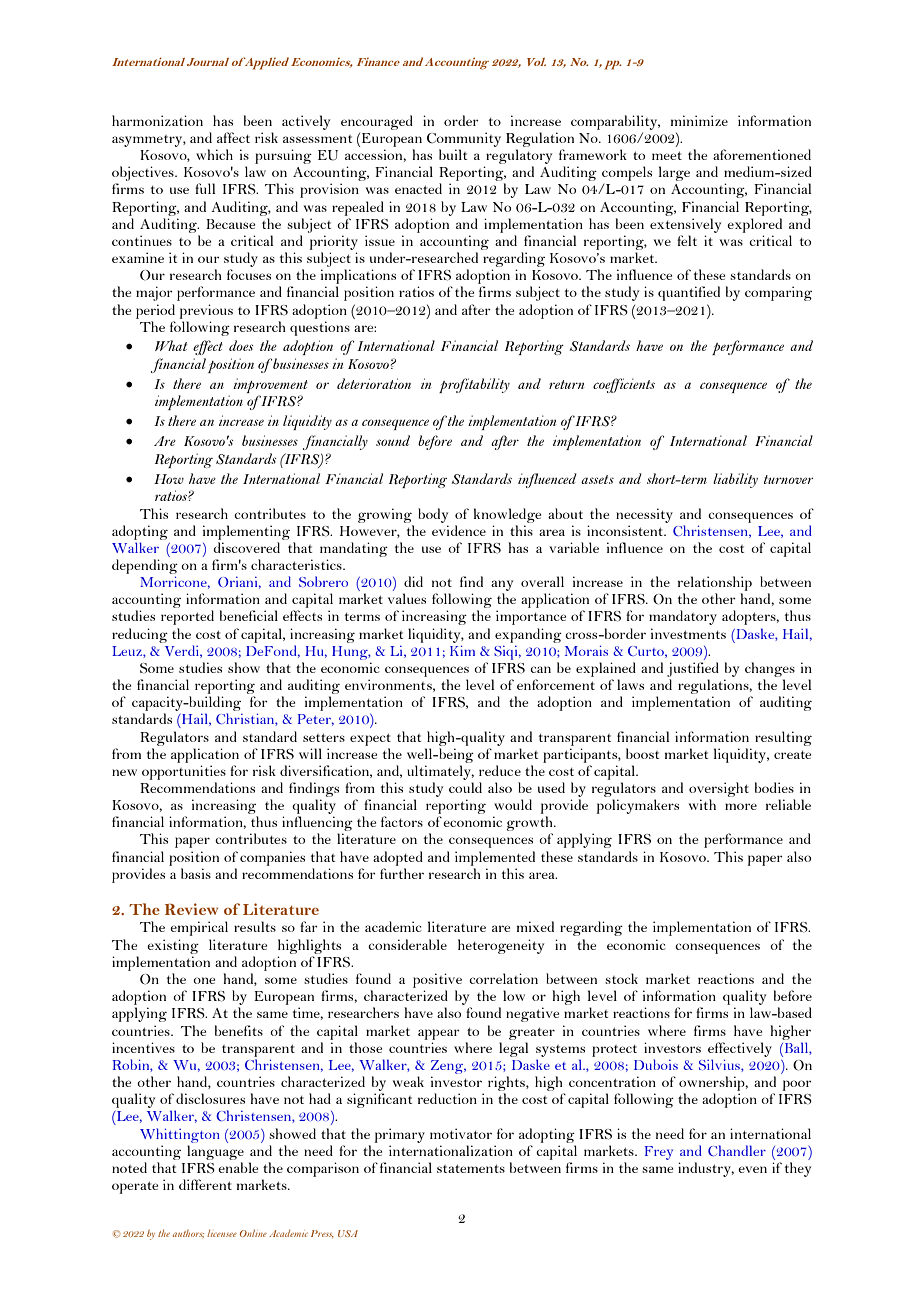  I want to click on Kim, so click(462, 650).
